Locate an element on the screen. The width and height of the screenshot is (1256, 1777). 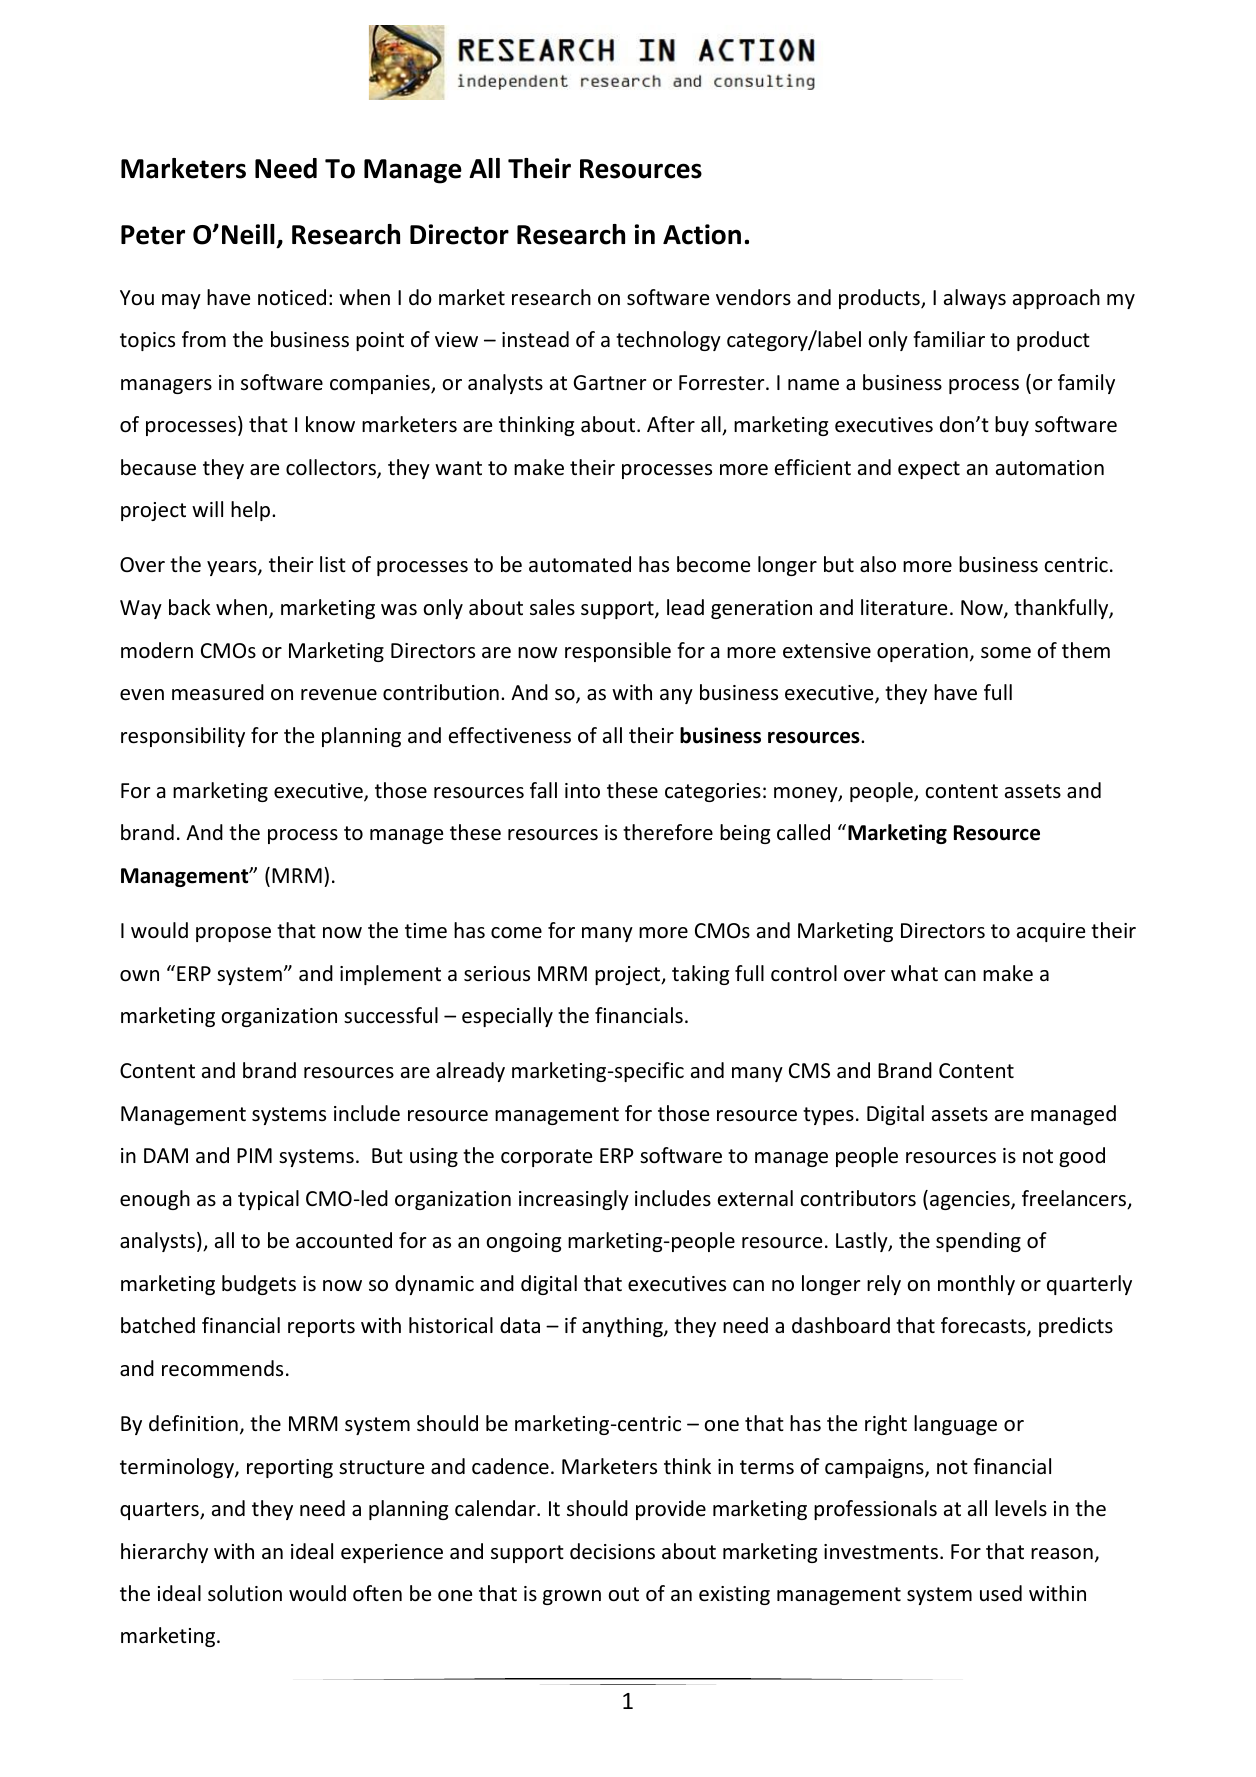
noticed is located at coordinates (292, 297).
